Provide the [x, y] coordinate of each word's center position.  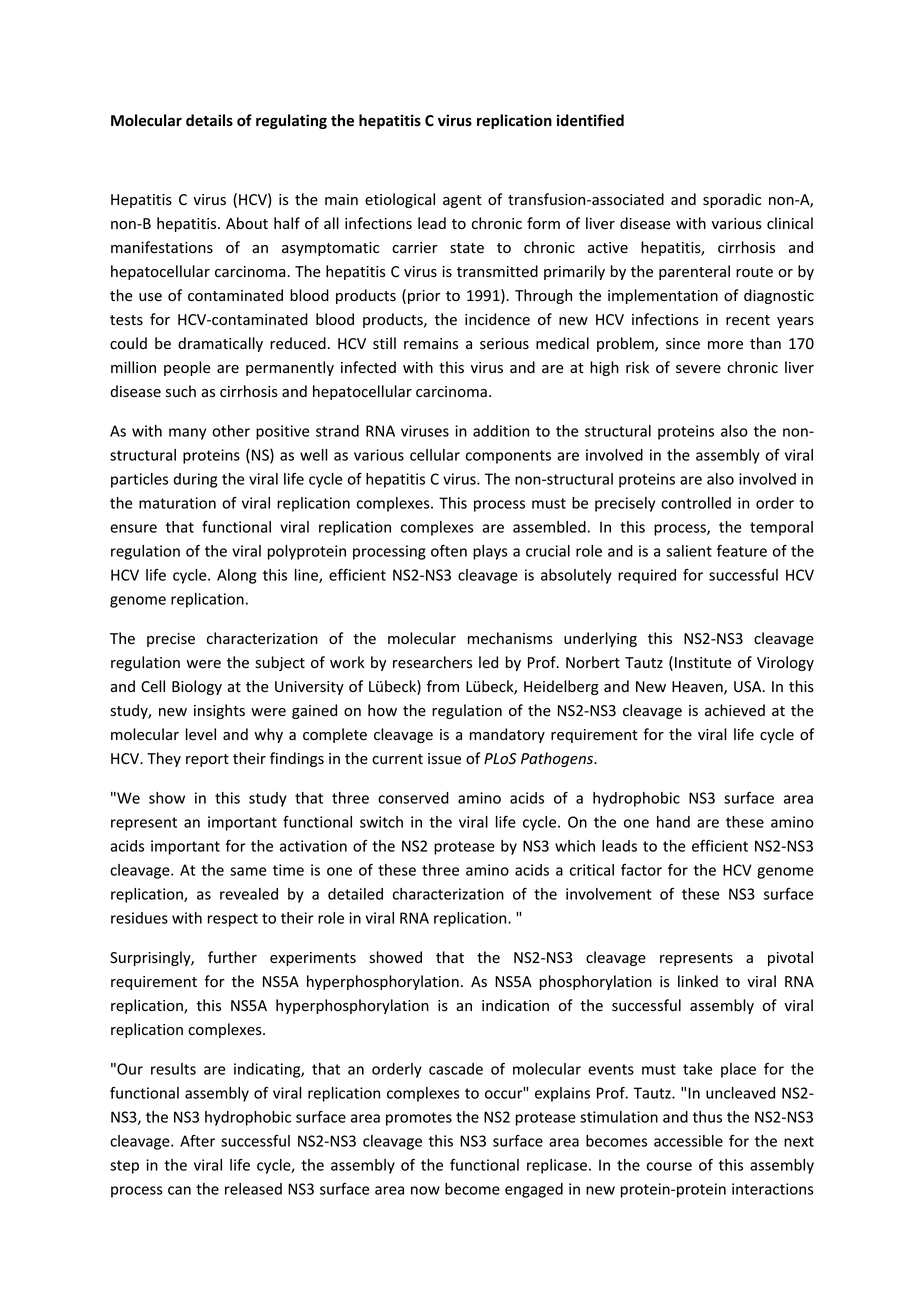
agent [462, 201]
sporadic [732, 200]
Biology [197, 687]
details [209, 120]
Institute [703, 663]
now [425, 1190]
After [197, 1141]
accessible [688, 1141]
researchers [432, 662]
